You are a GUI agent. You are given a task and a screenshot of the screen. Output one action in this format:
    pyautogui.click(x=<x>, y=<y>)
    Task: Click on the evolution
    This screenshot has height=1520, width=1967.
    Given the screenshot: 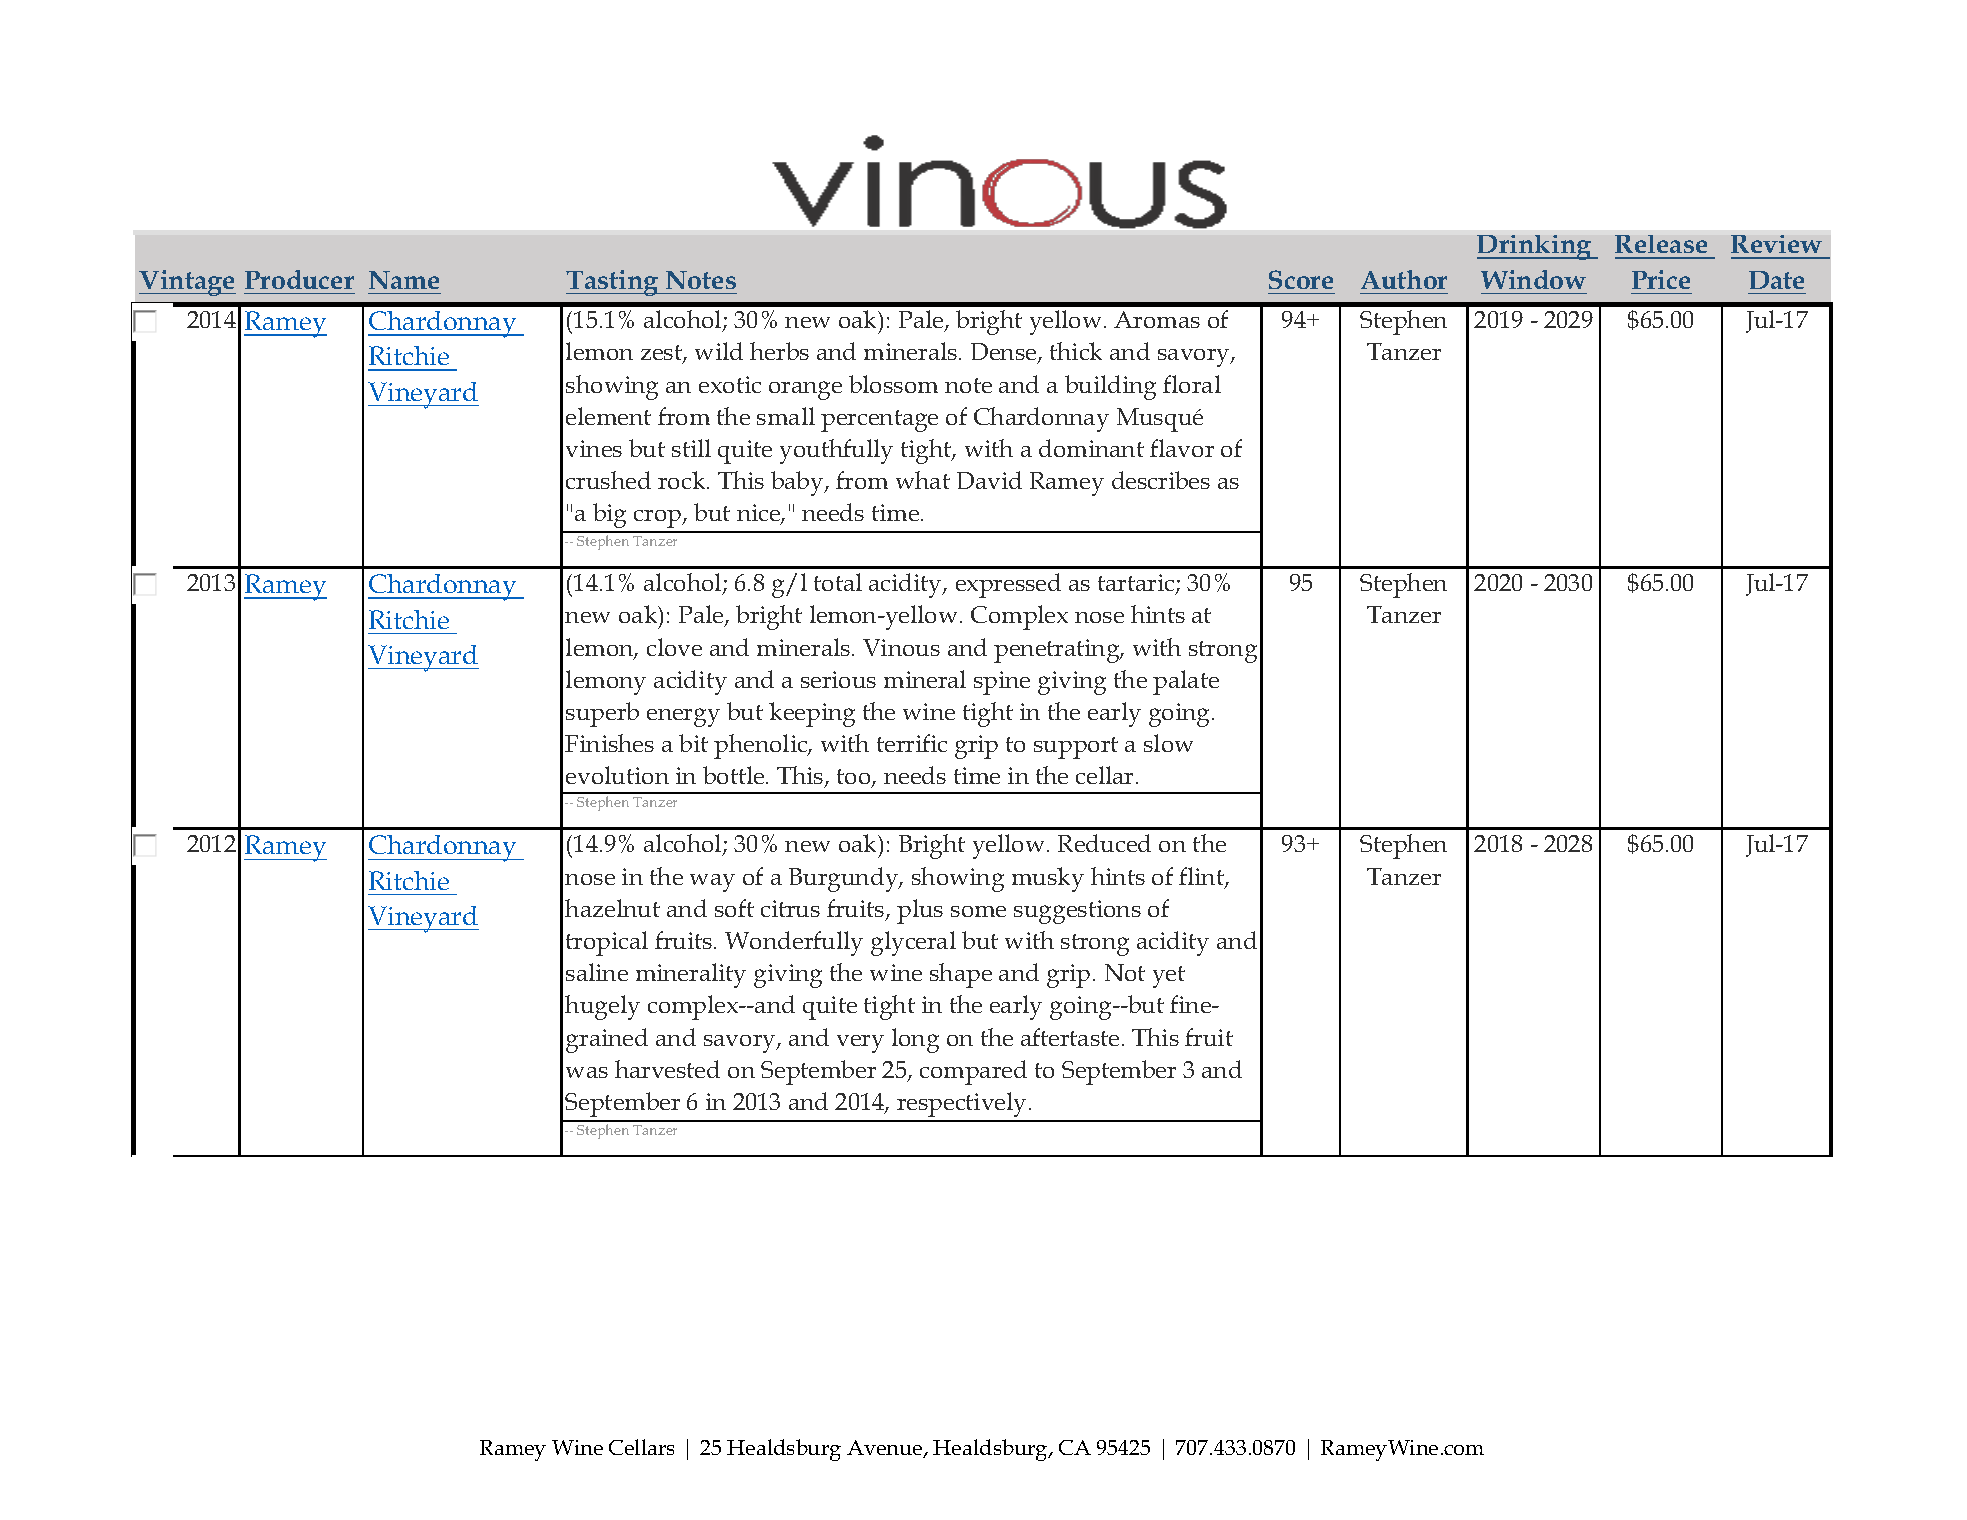 What is the action you would take?
    pyautogui.click(x=617, y=775)
